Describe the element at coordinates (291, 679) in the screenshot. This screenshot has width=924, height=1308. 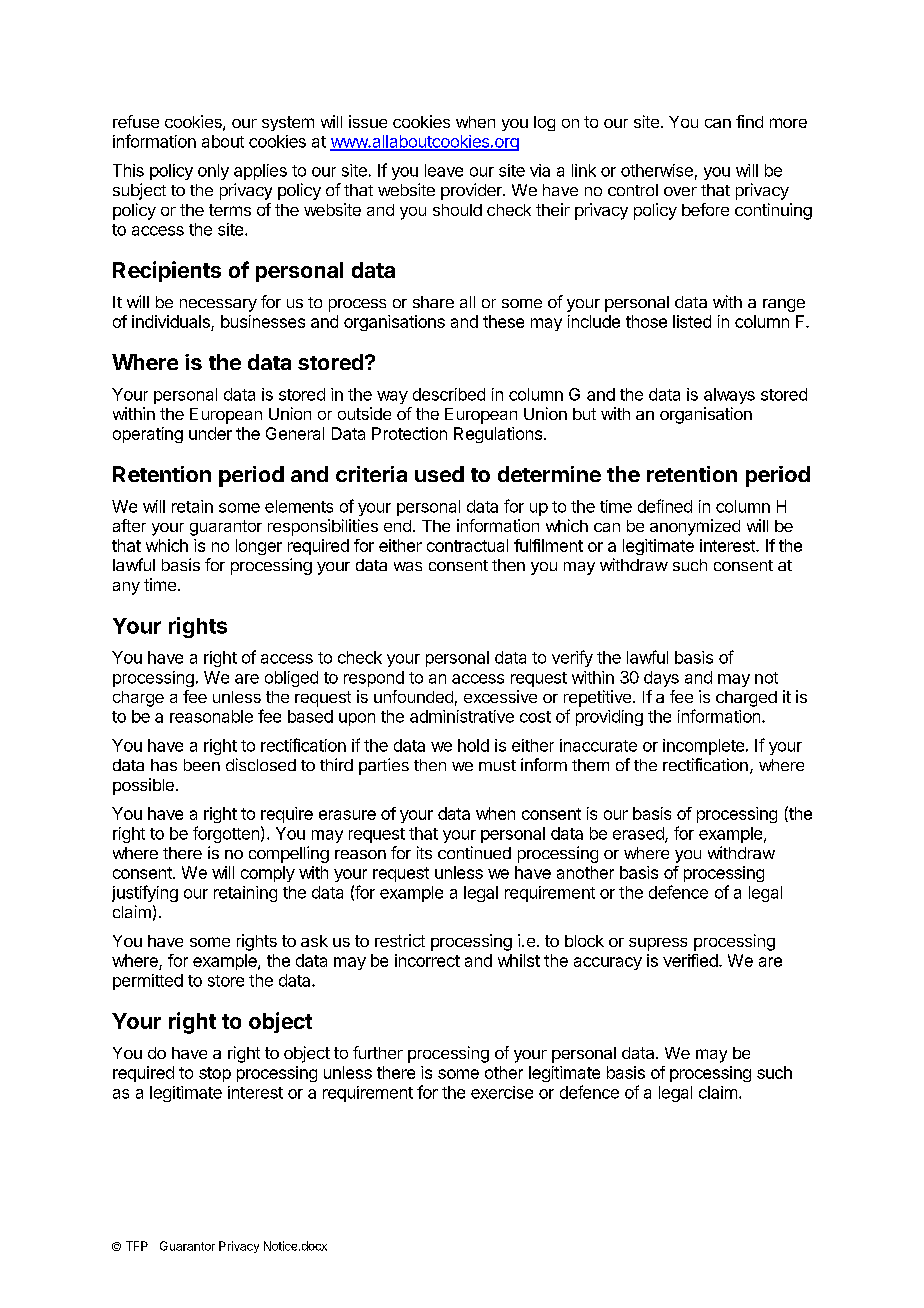
I see `obliged` at that location.
